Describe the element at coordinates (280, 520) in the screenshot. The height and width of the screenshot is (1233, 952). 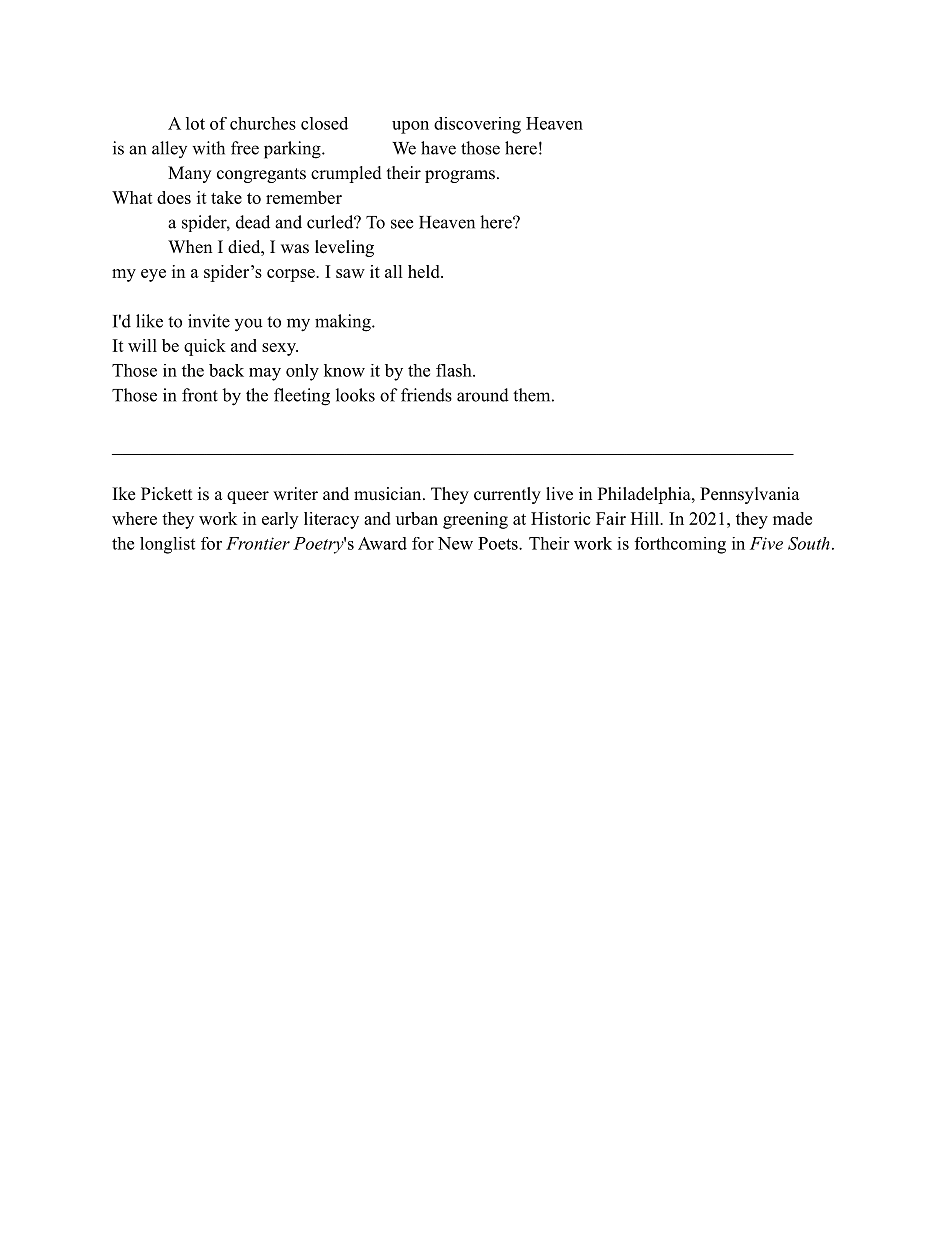
I see `early` at that location.
